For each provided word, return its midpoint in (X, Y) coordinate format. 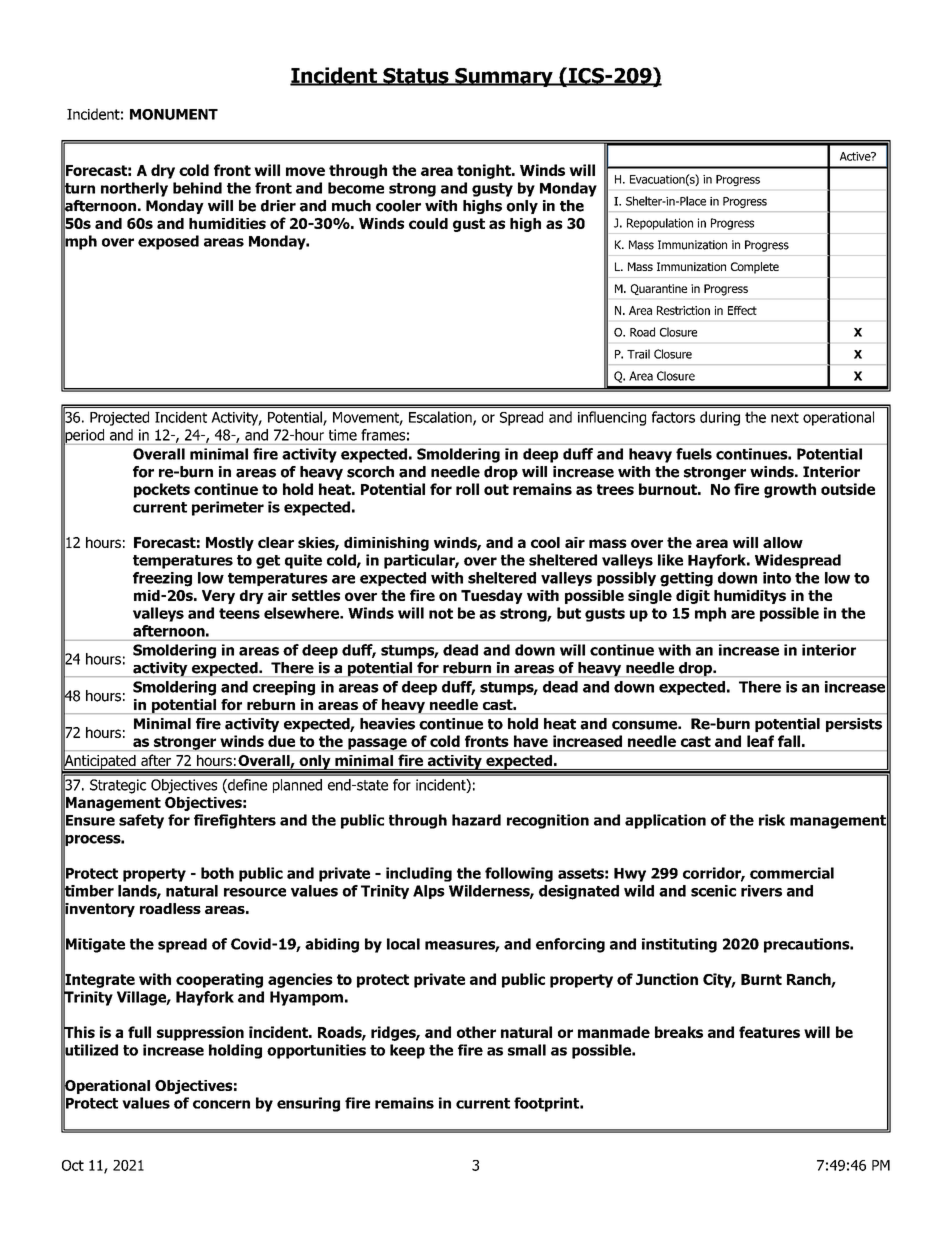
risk (772, 820)
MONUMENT (174, 114)
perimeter (228, 508)
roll (467, 489)
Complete (755, 268)
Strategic (118, 786)
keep (407, 1051)
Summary (504, 77)
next (785, 417)
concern (221, 1104)
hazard (476, 820)
